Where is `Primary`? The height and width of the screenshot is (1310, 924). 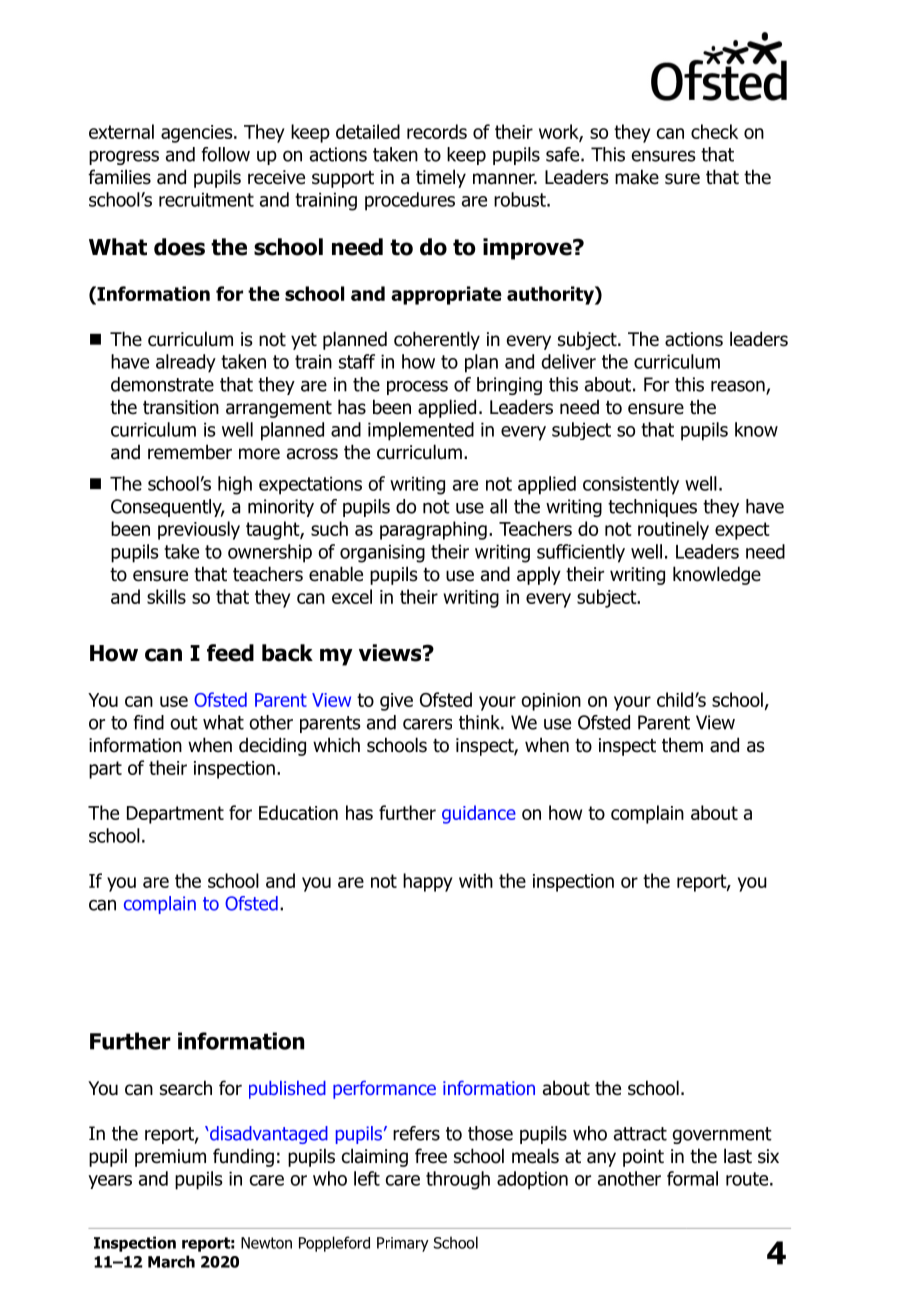
Primary is located at coordinates (403, 1244).
